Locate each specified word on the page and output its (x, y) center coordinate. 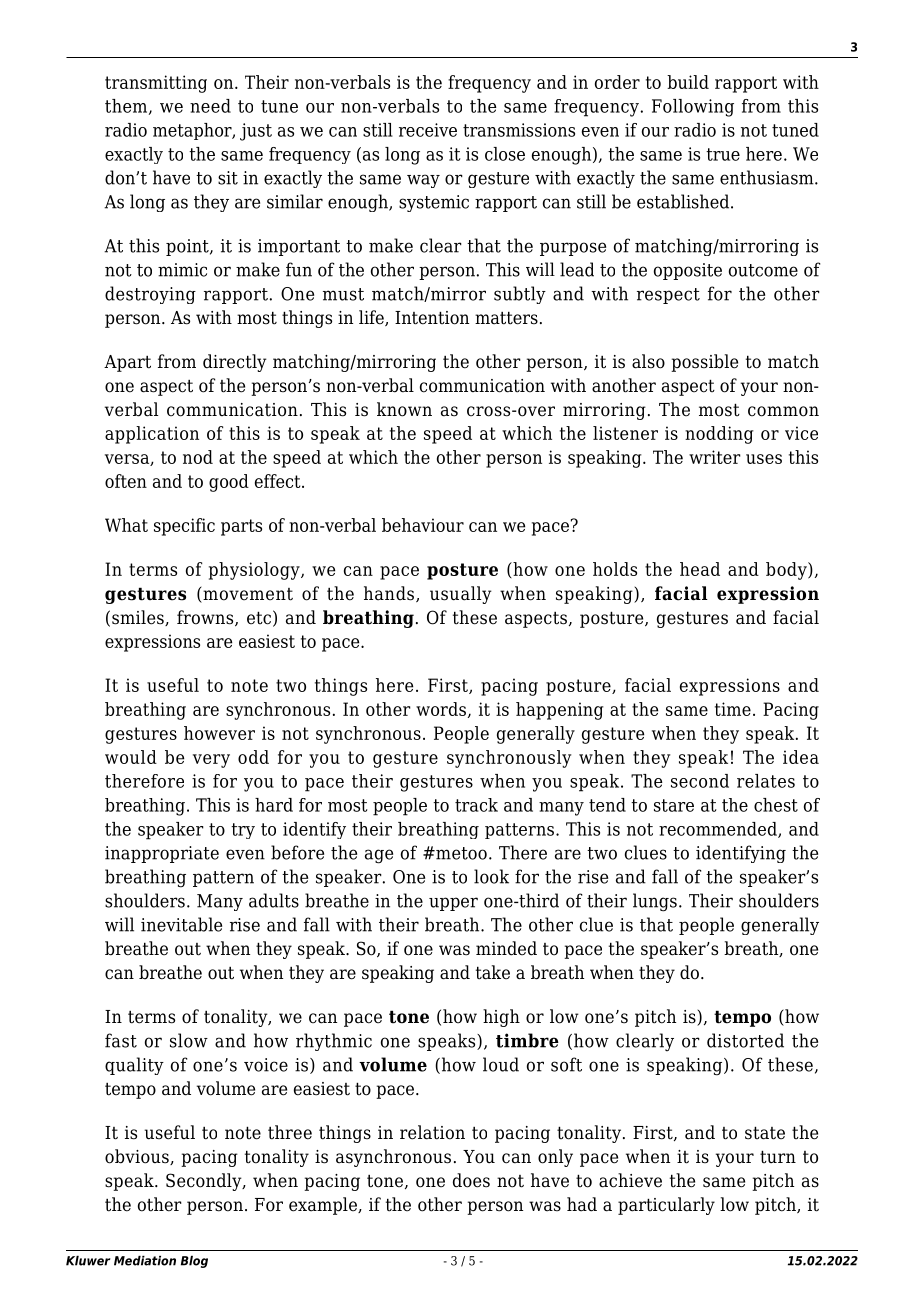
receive (428, 130)
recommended (719, 830)
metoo (460, 853)
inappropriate (162, 854)
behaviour (423, 525)
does (471, 1180)
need (210, 106)
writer (715, 457)
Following (693, 108)
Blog (194, 1262)
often (126, 481)
